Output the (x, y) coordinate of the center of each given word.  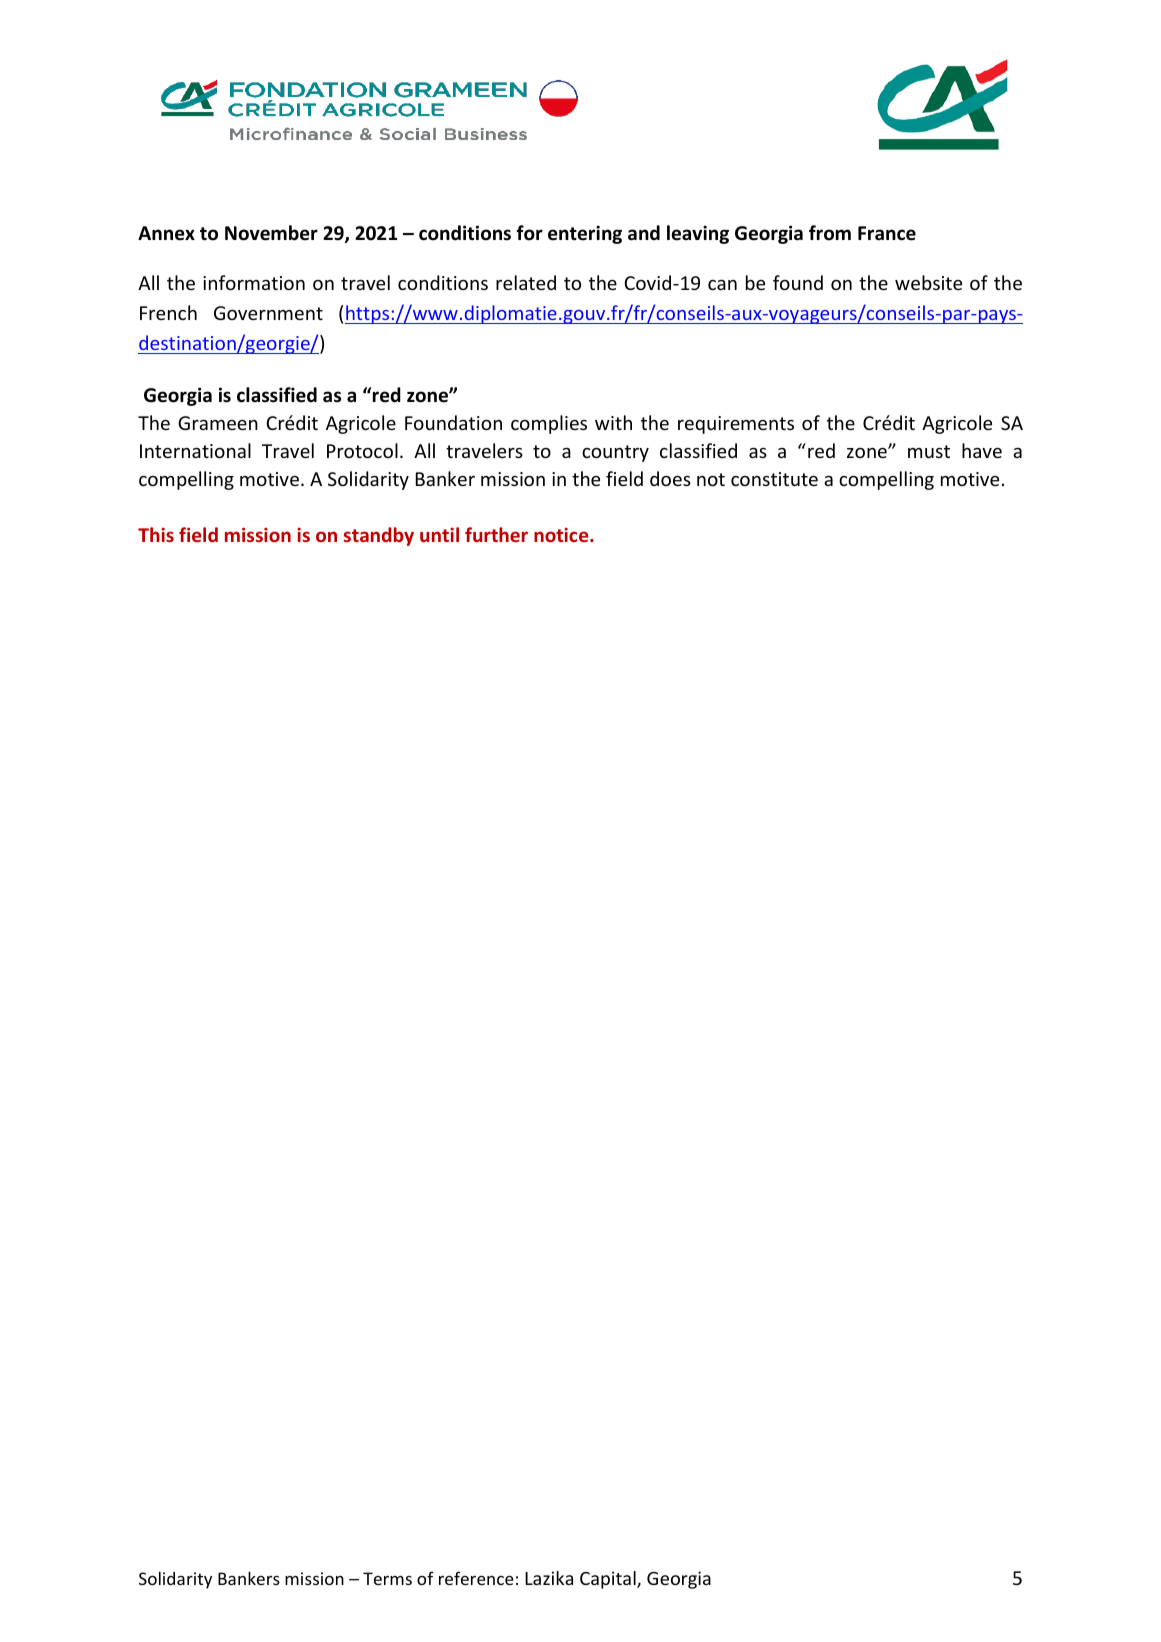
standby (379, 536)
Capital (609, 1580)
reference (476, 1578)
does (670, 478)
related (526, 282)
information (254, 282)
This (156, 534)
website (928, 282)
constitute (774, 479)
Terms (387, 1578)
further (496, 534)
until (439, 534)
